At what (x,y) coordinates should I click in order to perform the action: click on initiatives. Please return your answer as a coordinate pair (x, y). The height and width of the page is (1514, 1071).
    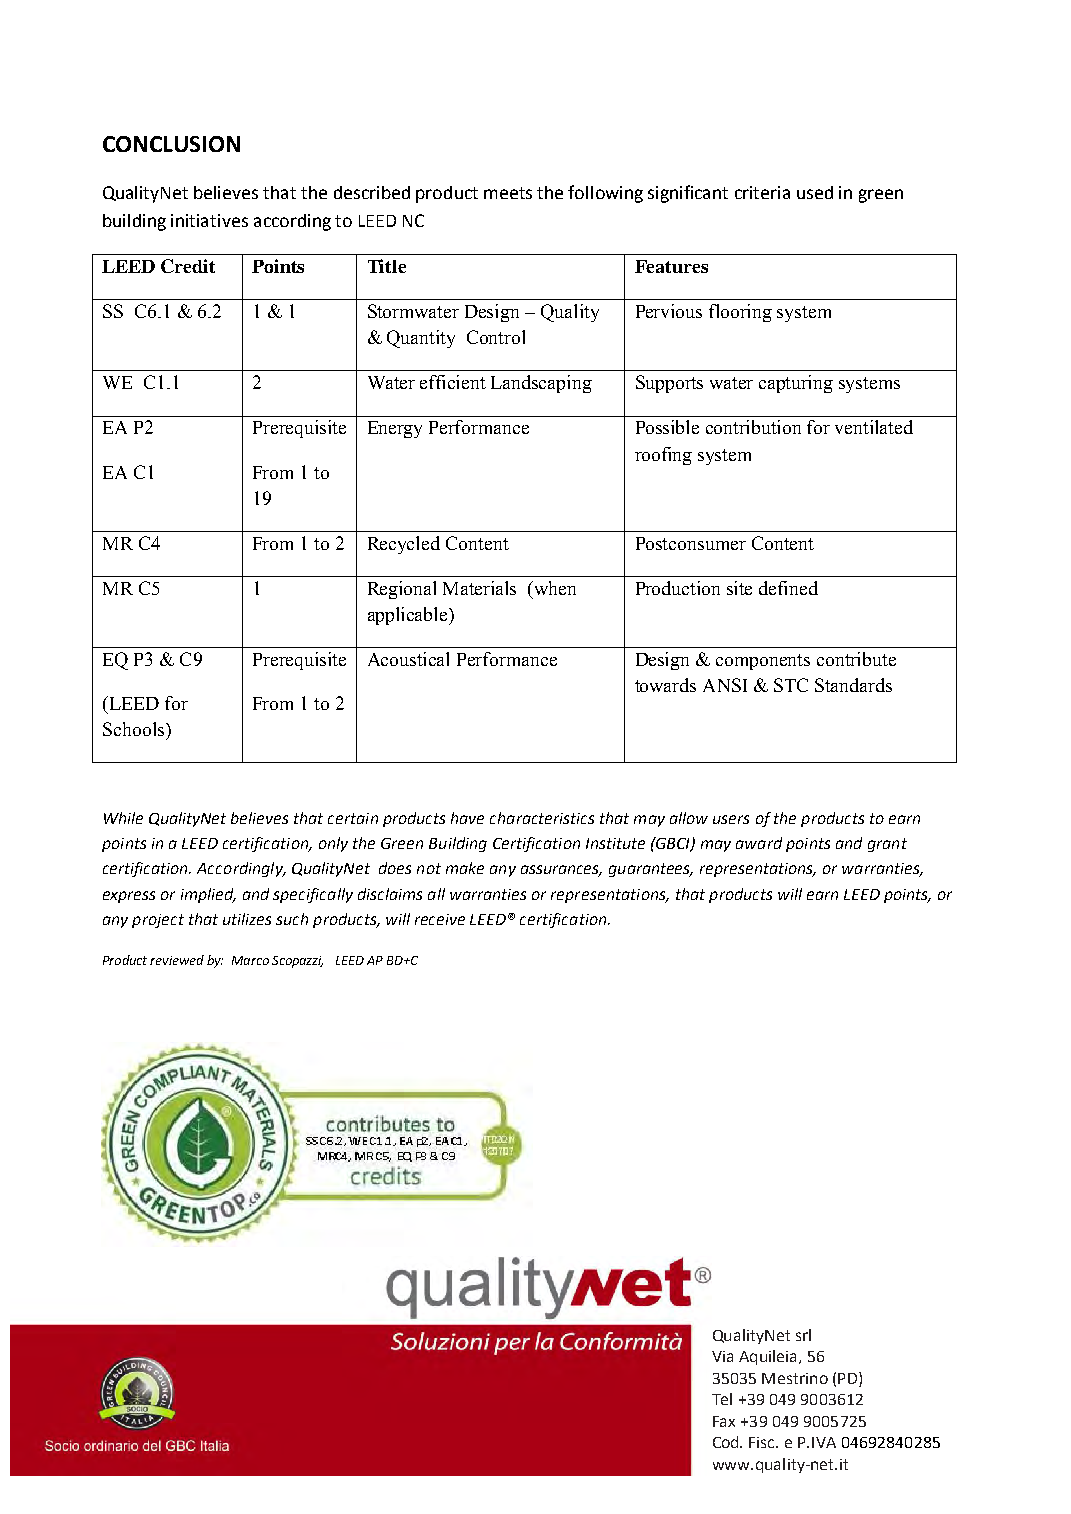
    Looking at the image, I should click on (209, 220).
